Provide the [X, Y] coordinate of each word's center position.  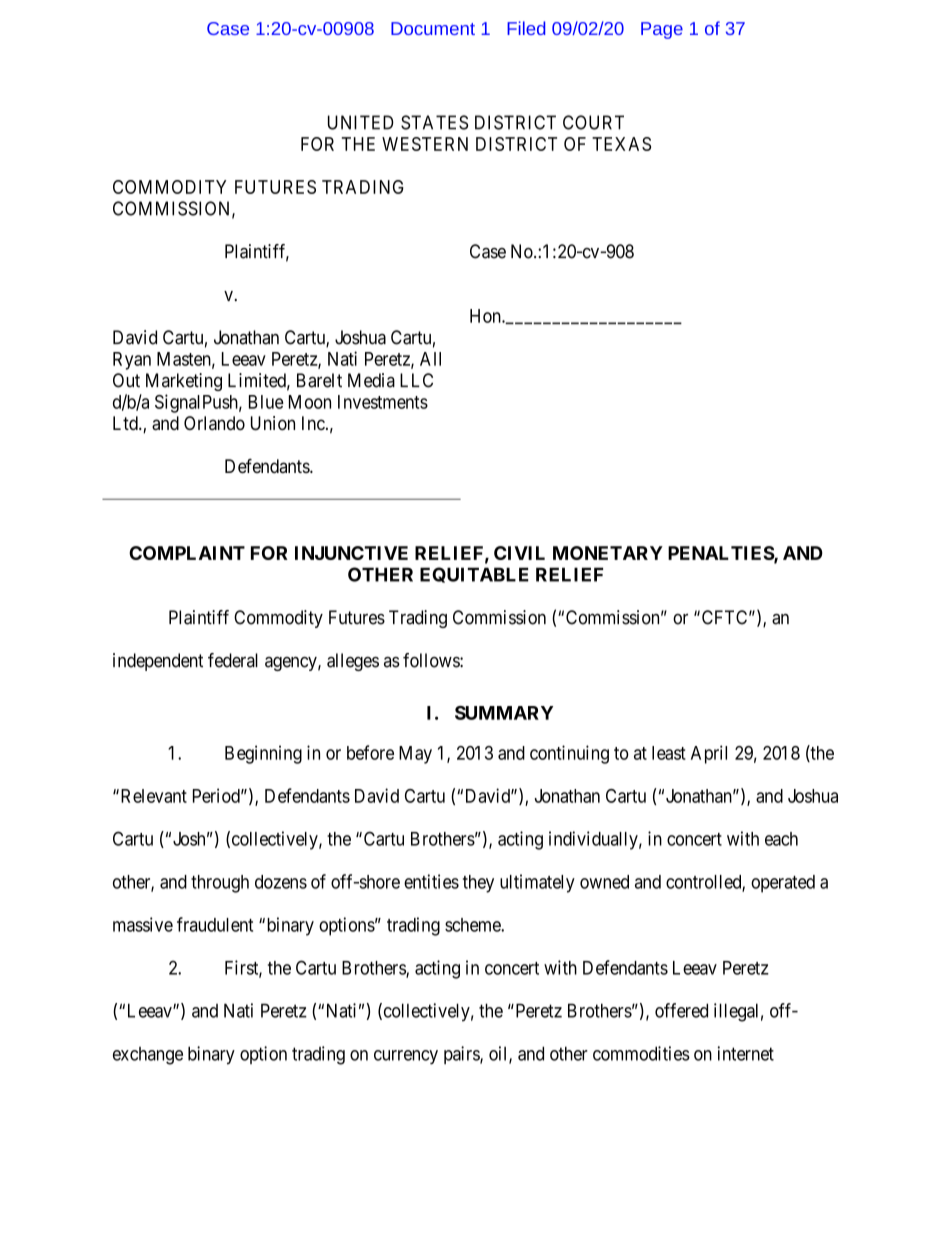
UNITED [361, 122]
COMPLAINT [187, 553]
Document [433, 28]
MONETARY [608, 553]
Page [662, 30]
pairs [462, 1055]
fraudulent [215, 924]
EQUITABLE [474, 575]
